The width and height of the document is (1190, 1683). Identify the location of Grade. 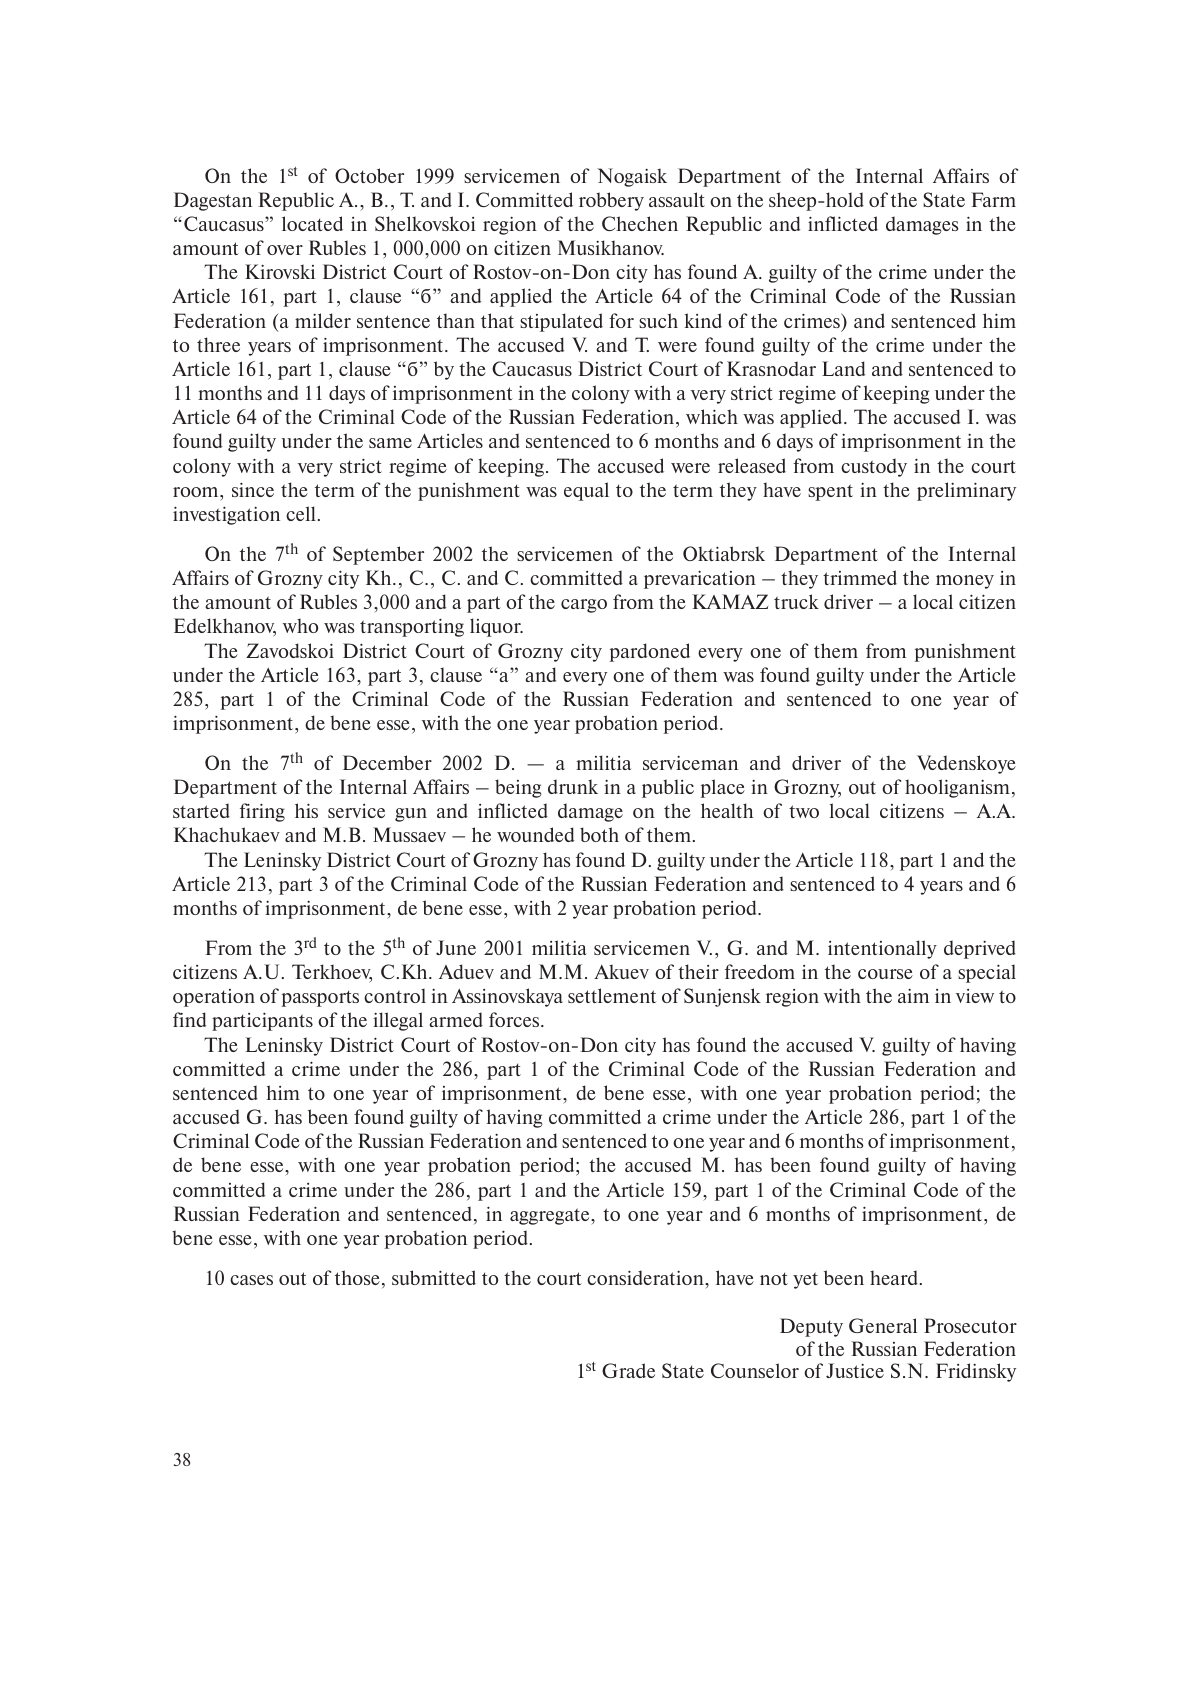
(628, 1370).
